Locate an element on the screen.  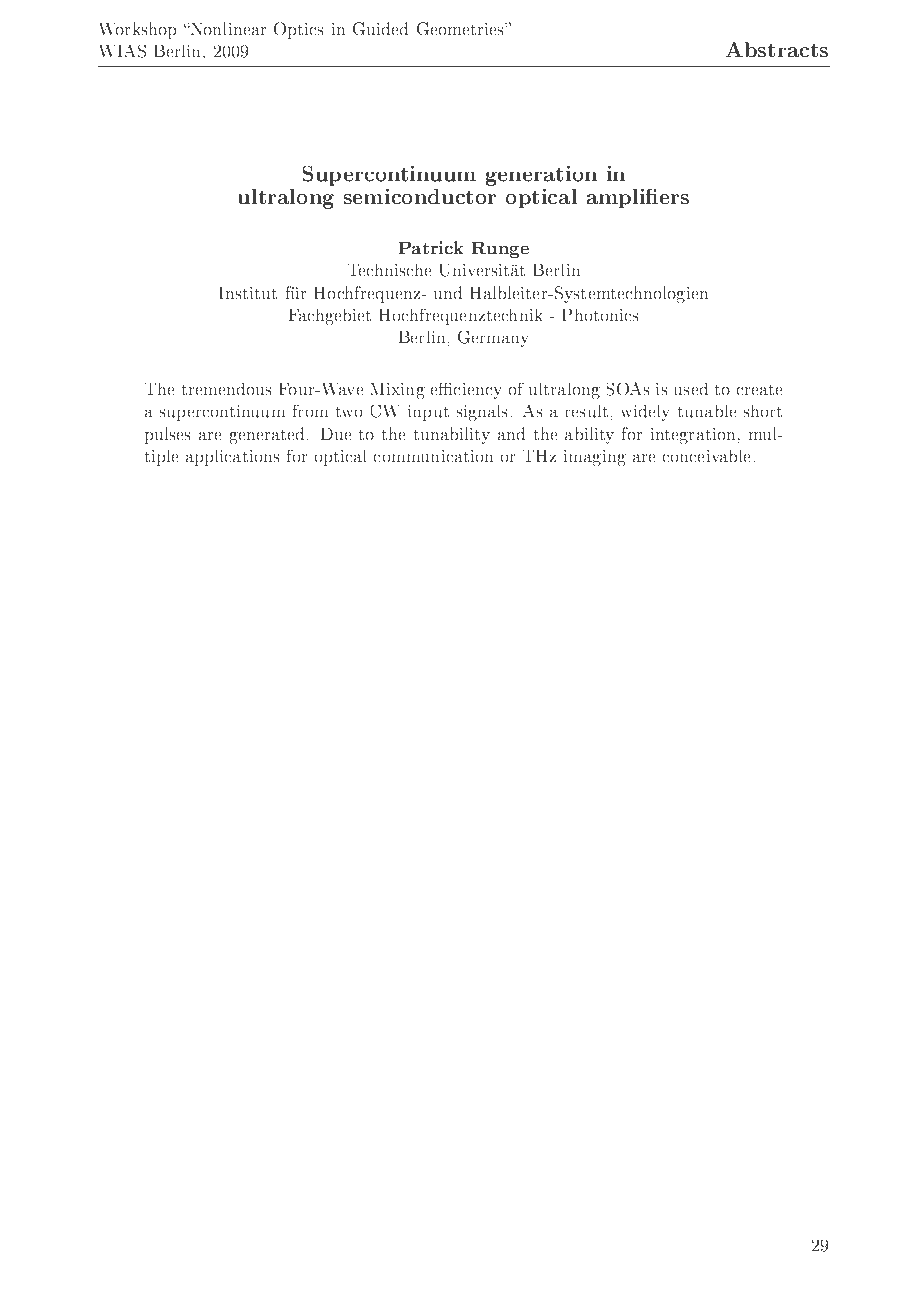
Runge is located at coordinates (500, 249).
